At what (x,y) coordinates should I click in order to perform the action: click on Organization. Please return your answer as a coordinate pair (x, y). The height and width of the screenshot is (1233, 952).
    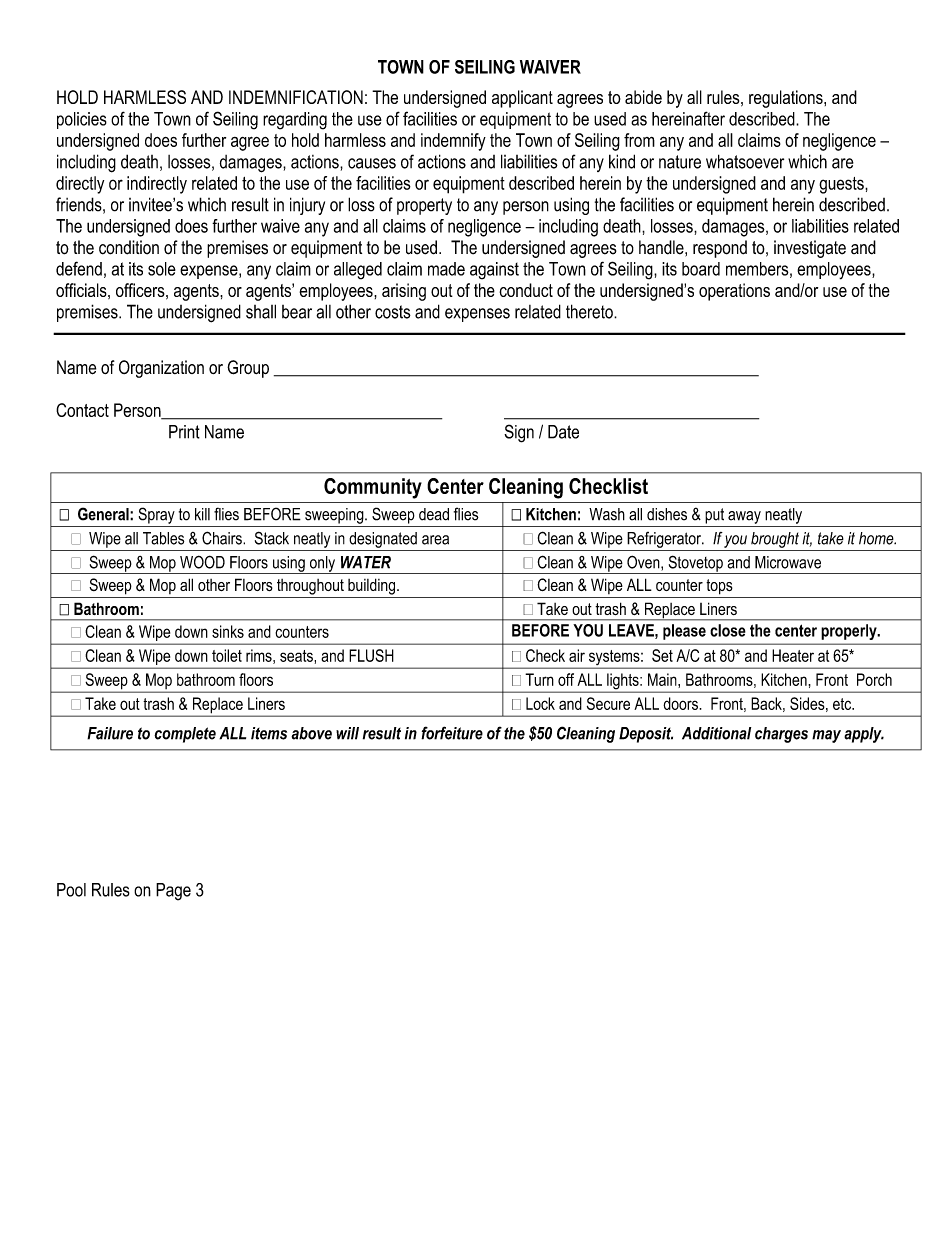
    Looking at the image, I should click on (161, 369).
